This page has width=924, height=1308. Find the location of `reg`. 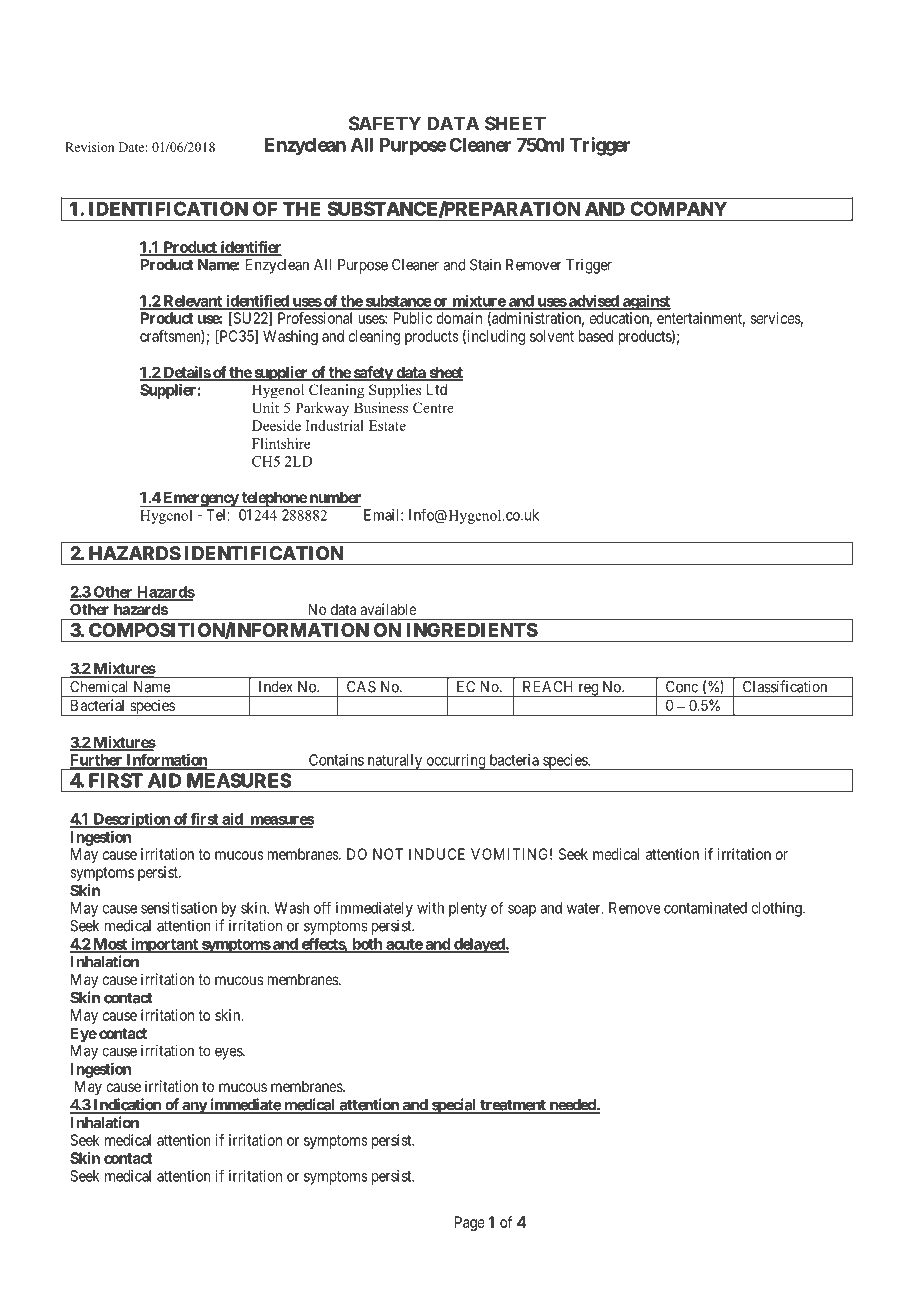

reg is located at coordinates (588, 690).
